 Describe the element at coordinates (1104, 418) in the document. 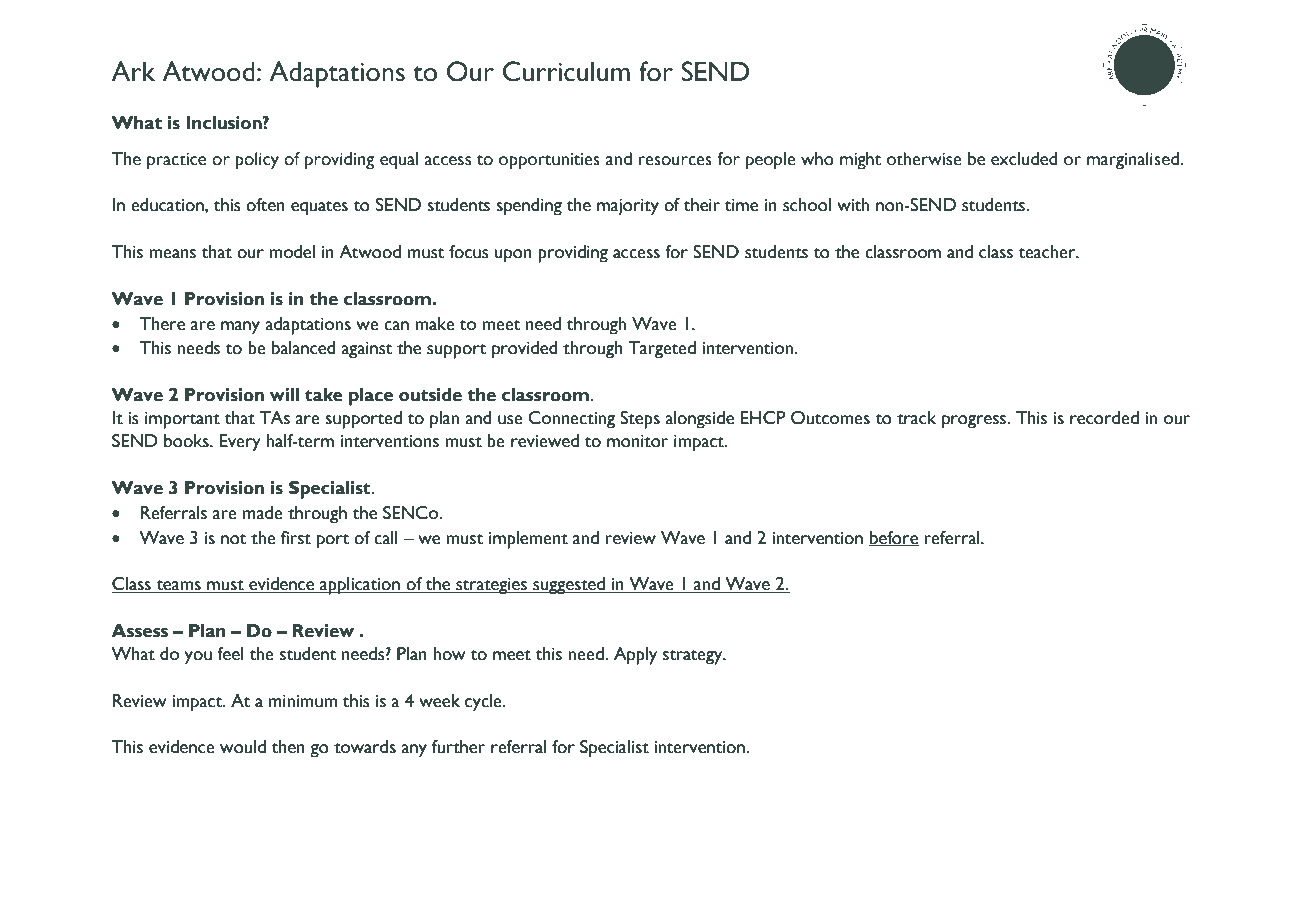

I see `recorded` at that location.
